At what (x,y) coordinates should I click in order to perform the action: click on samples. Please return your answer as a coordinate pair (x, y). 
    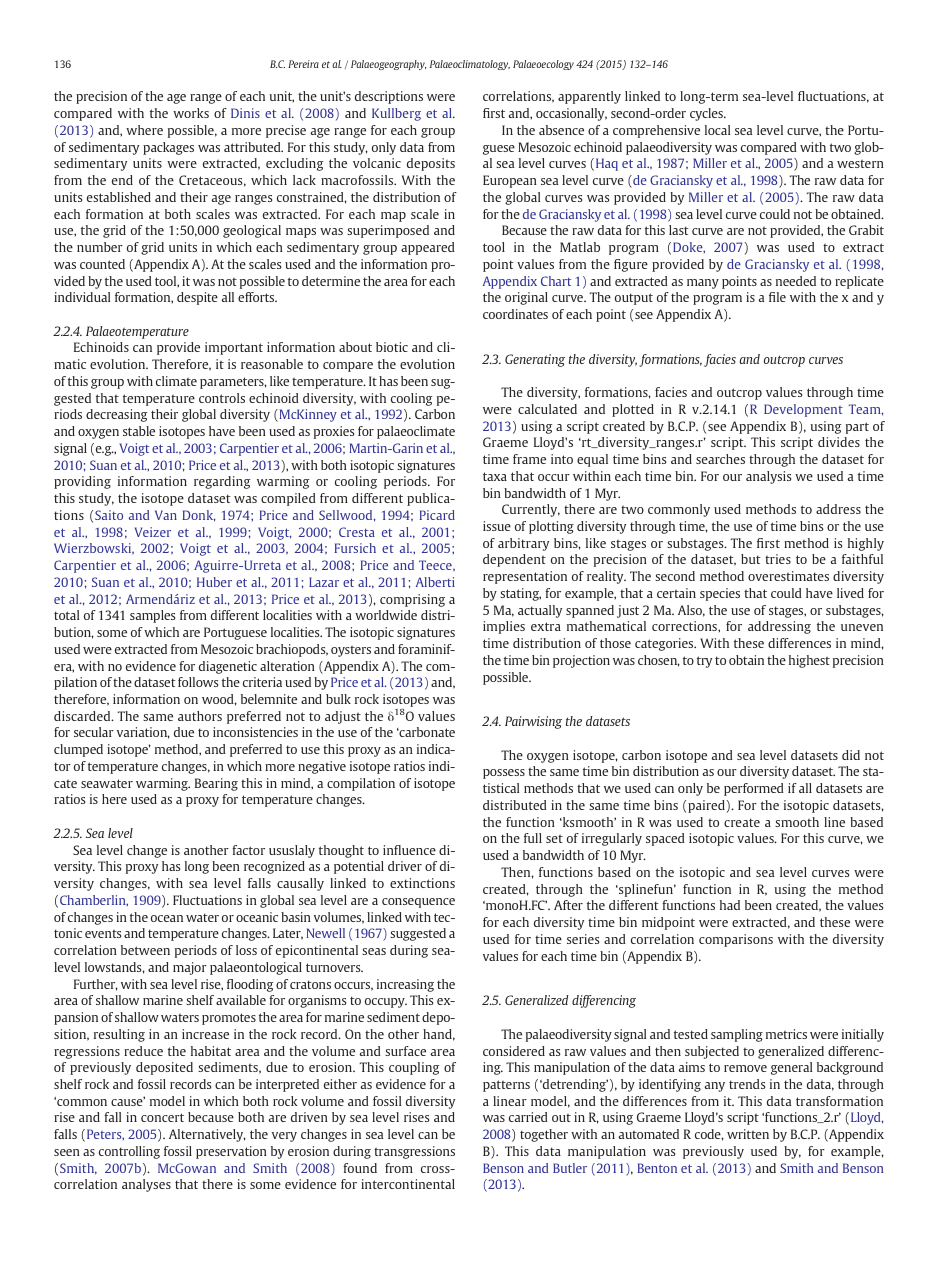
    Looking at the image, I should click on (152, 616).
